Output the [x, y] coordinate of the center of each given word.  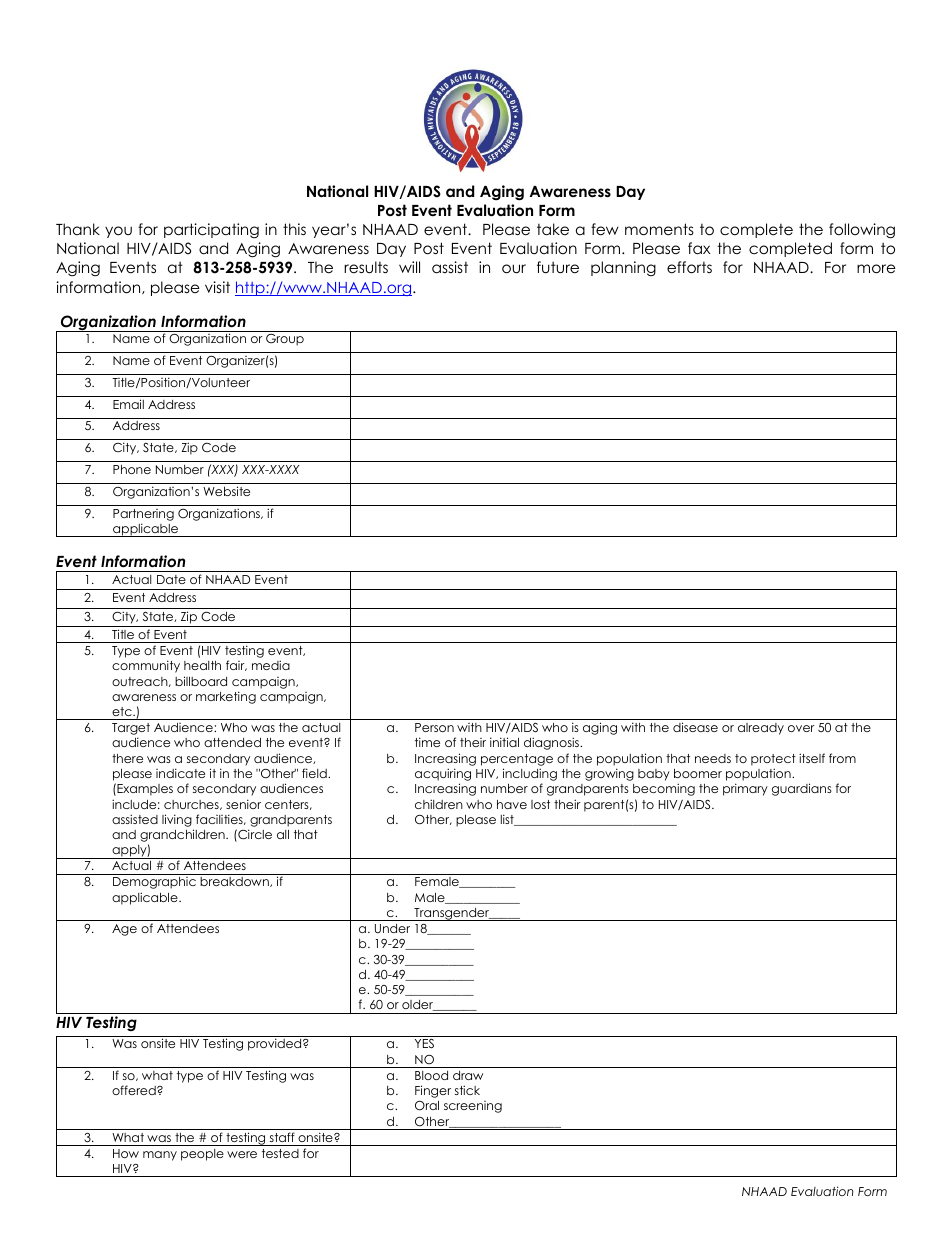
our [514, 269]
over [801, 728]
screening [473, 1107]
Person [434, 727]
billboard [201, 681]
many [160, 1156]
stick [467, 1090]
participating [211, 231]
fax [699, 248]
